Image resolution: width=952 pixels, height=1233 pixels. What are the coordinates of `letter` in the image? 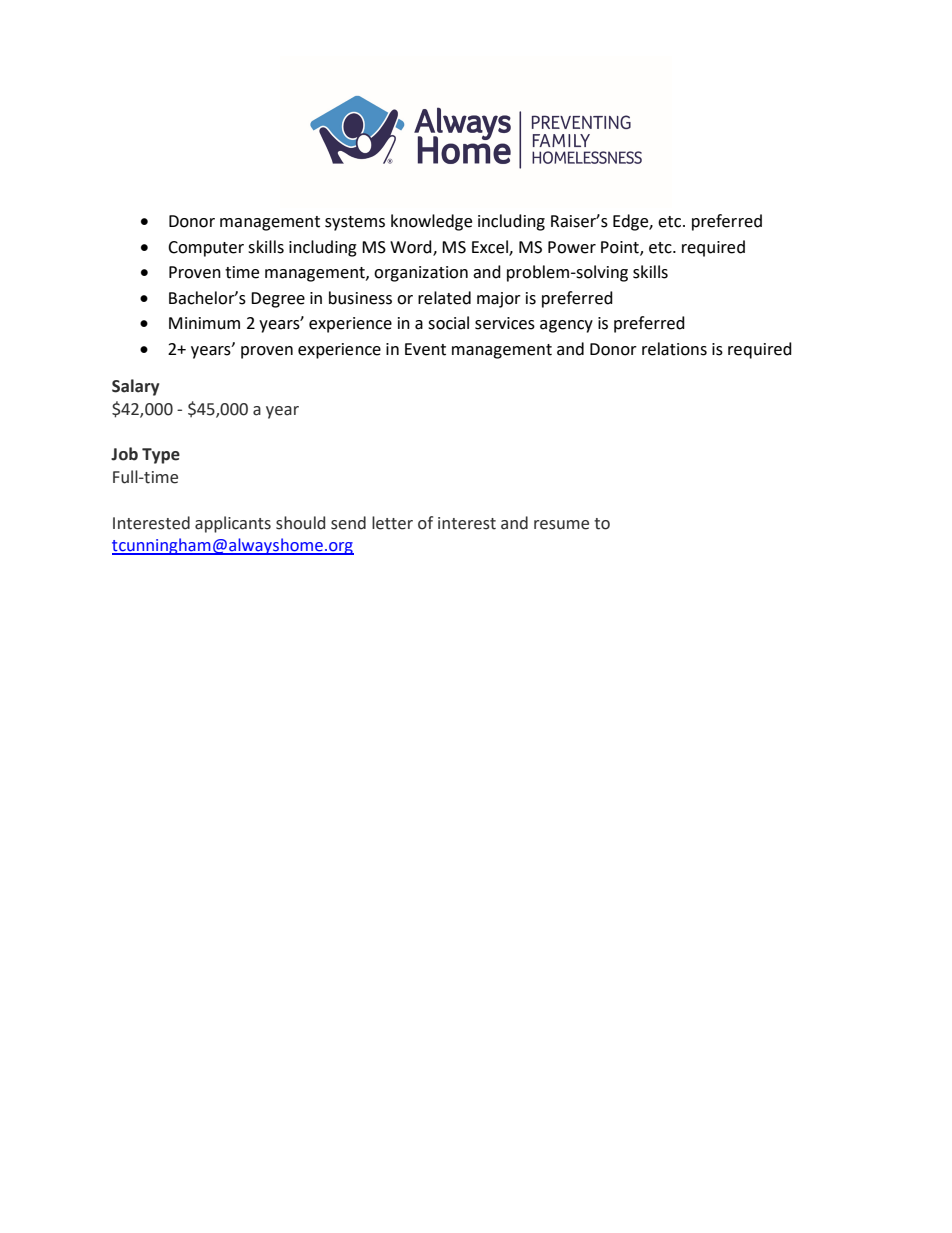 It's located at (392, 523).
